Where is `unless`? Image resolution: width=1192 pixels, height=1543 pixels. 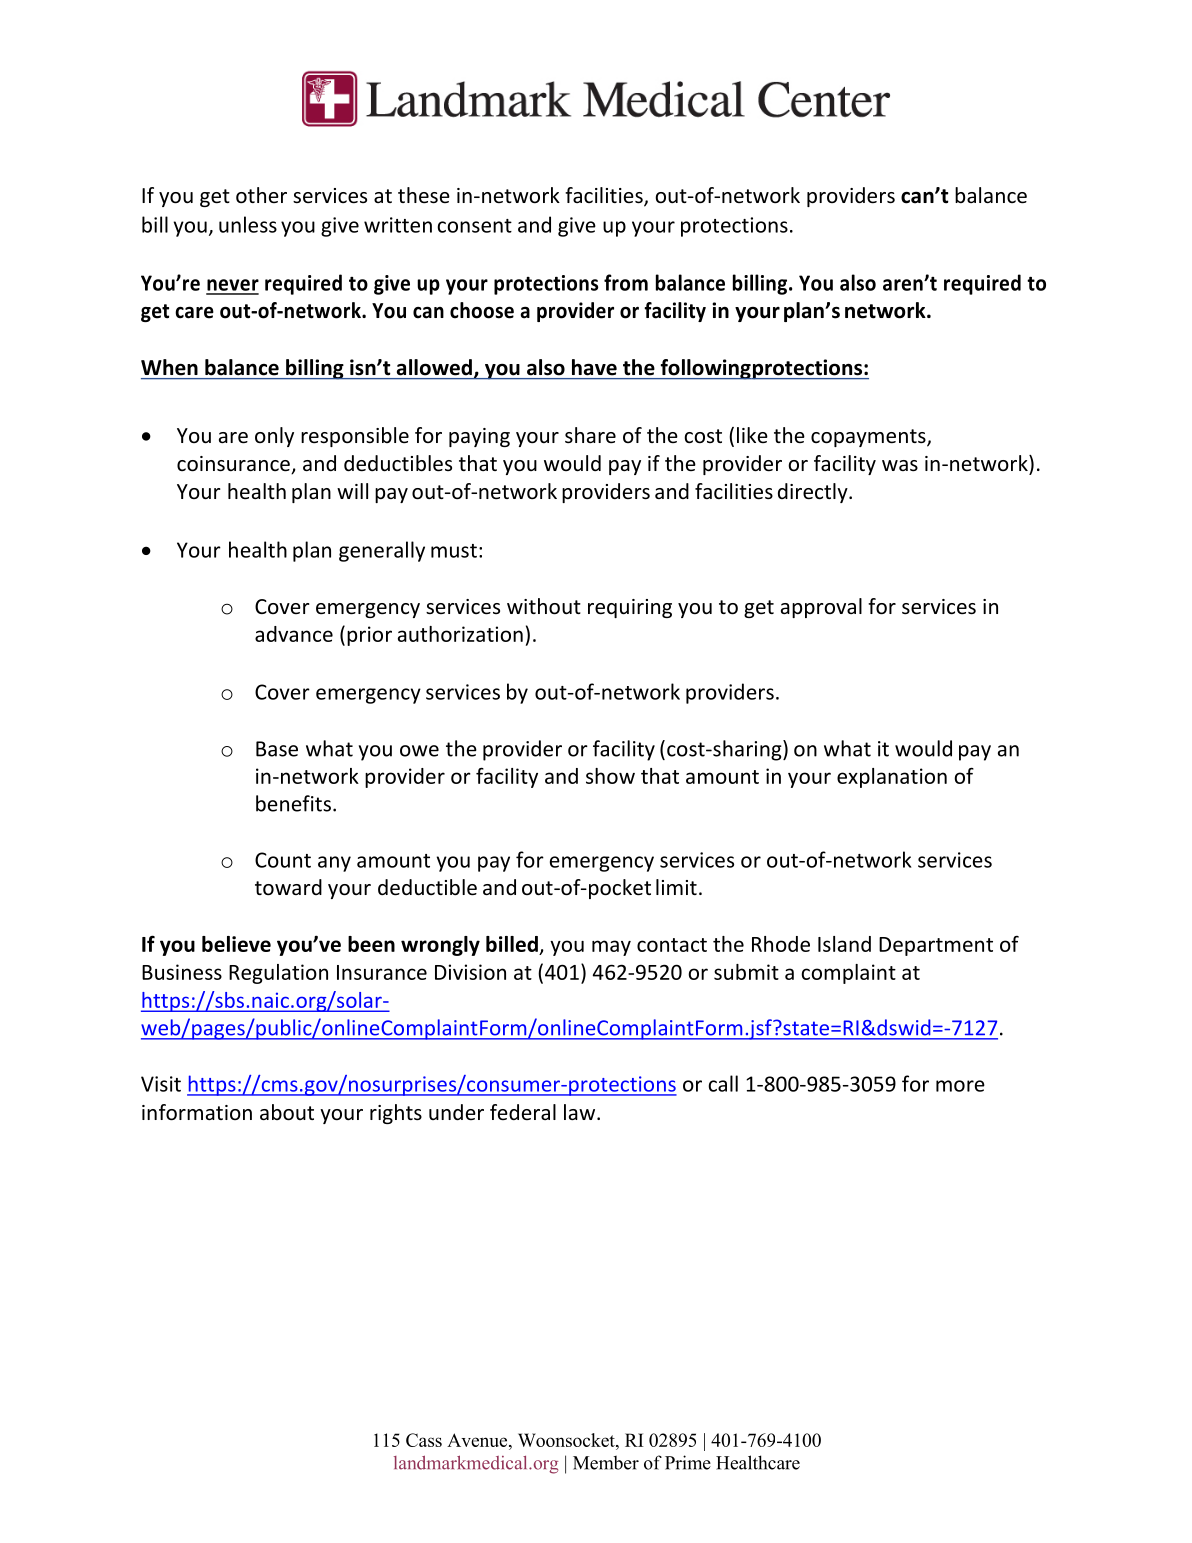 unless is located at coordinates (248, 224).
